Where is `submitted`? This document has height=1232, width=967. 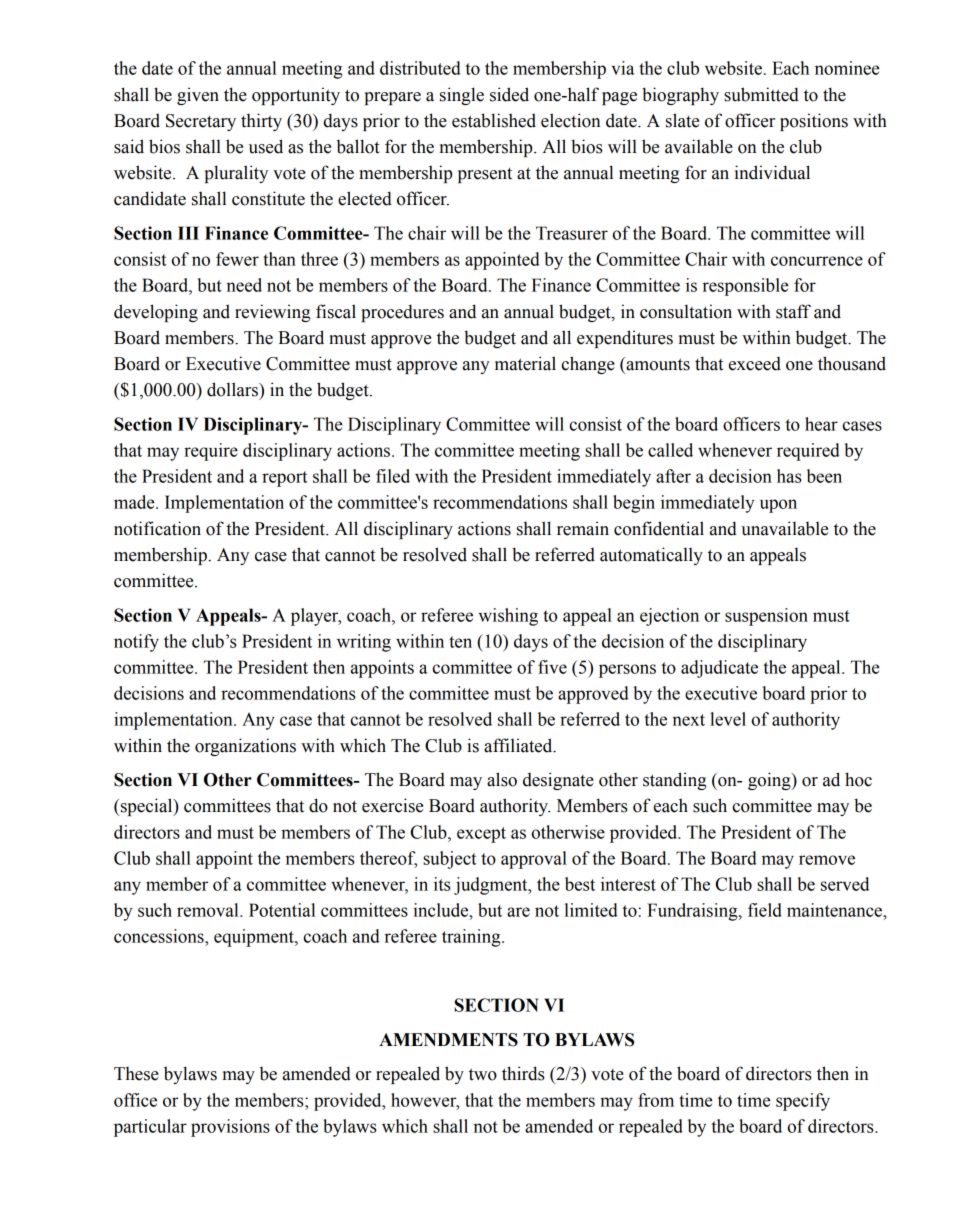
submitted is located at coordinates (761, 94).
